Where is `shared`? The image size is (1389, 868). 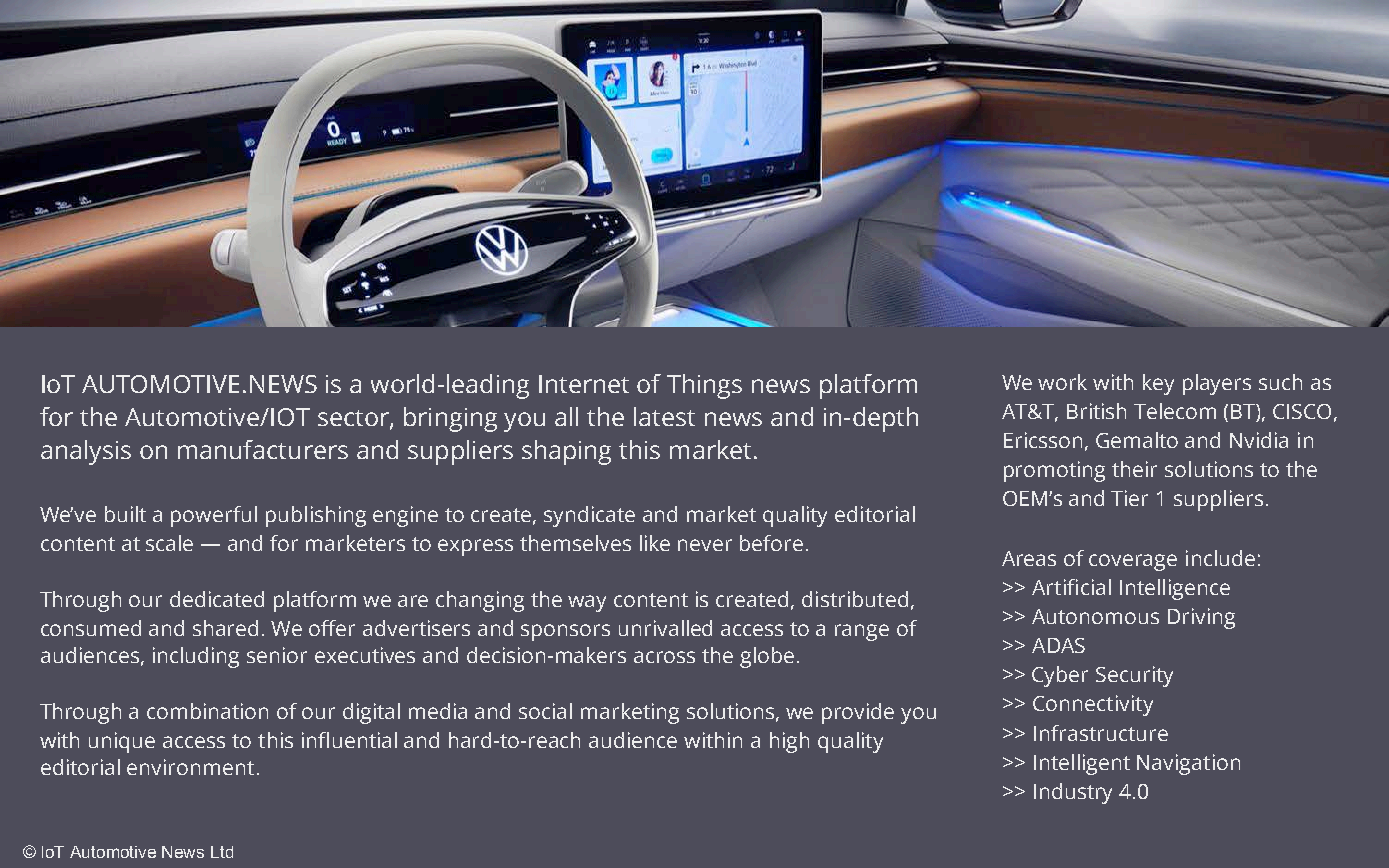
shared is located at coordinates (225, 628).
